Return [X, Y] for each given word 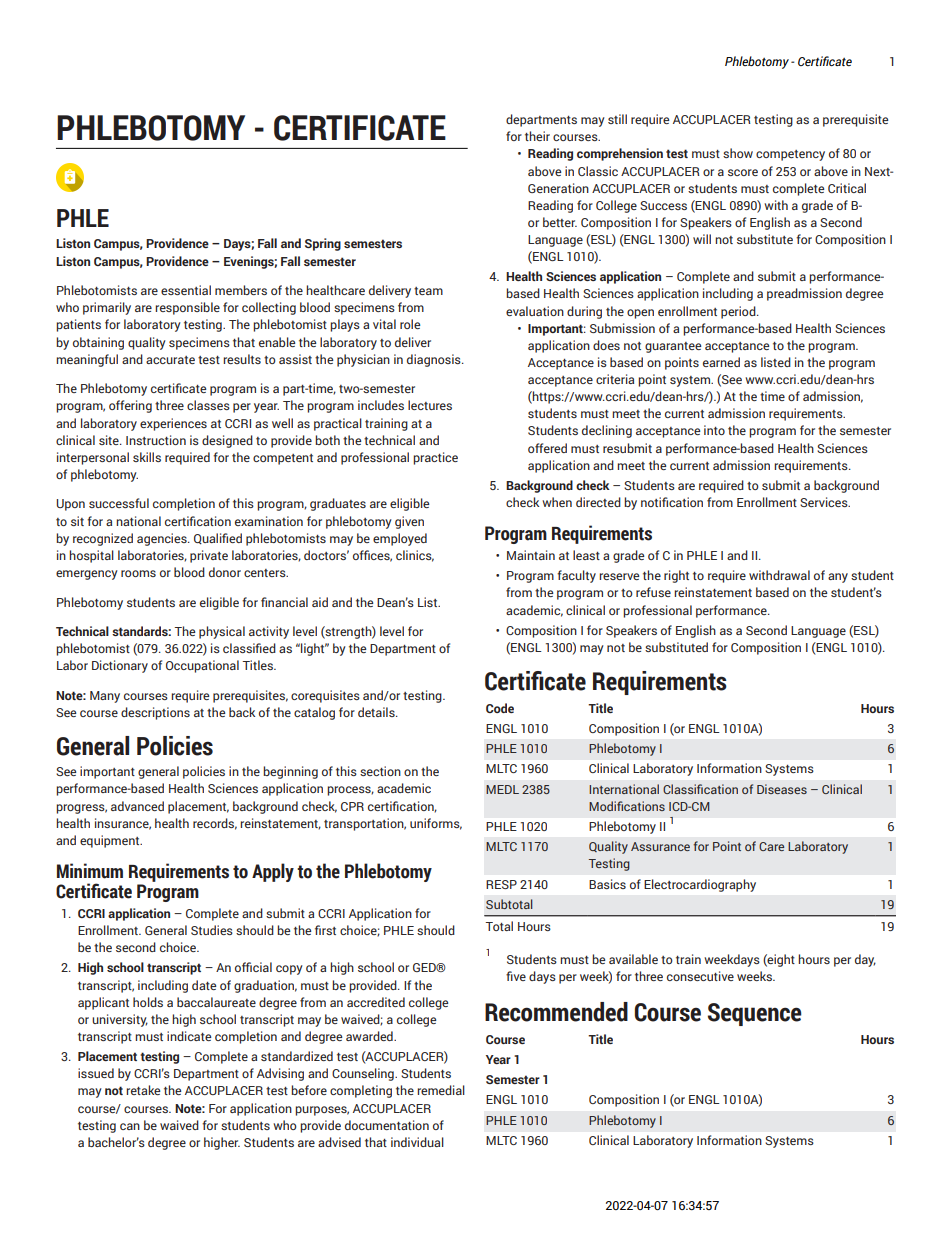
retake [143, 1090]
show [738, 153]
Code [500, 708]
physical [222, 632]
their [537, 136]
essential [186, 290]
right [676, 576]
